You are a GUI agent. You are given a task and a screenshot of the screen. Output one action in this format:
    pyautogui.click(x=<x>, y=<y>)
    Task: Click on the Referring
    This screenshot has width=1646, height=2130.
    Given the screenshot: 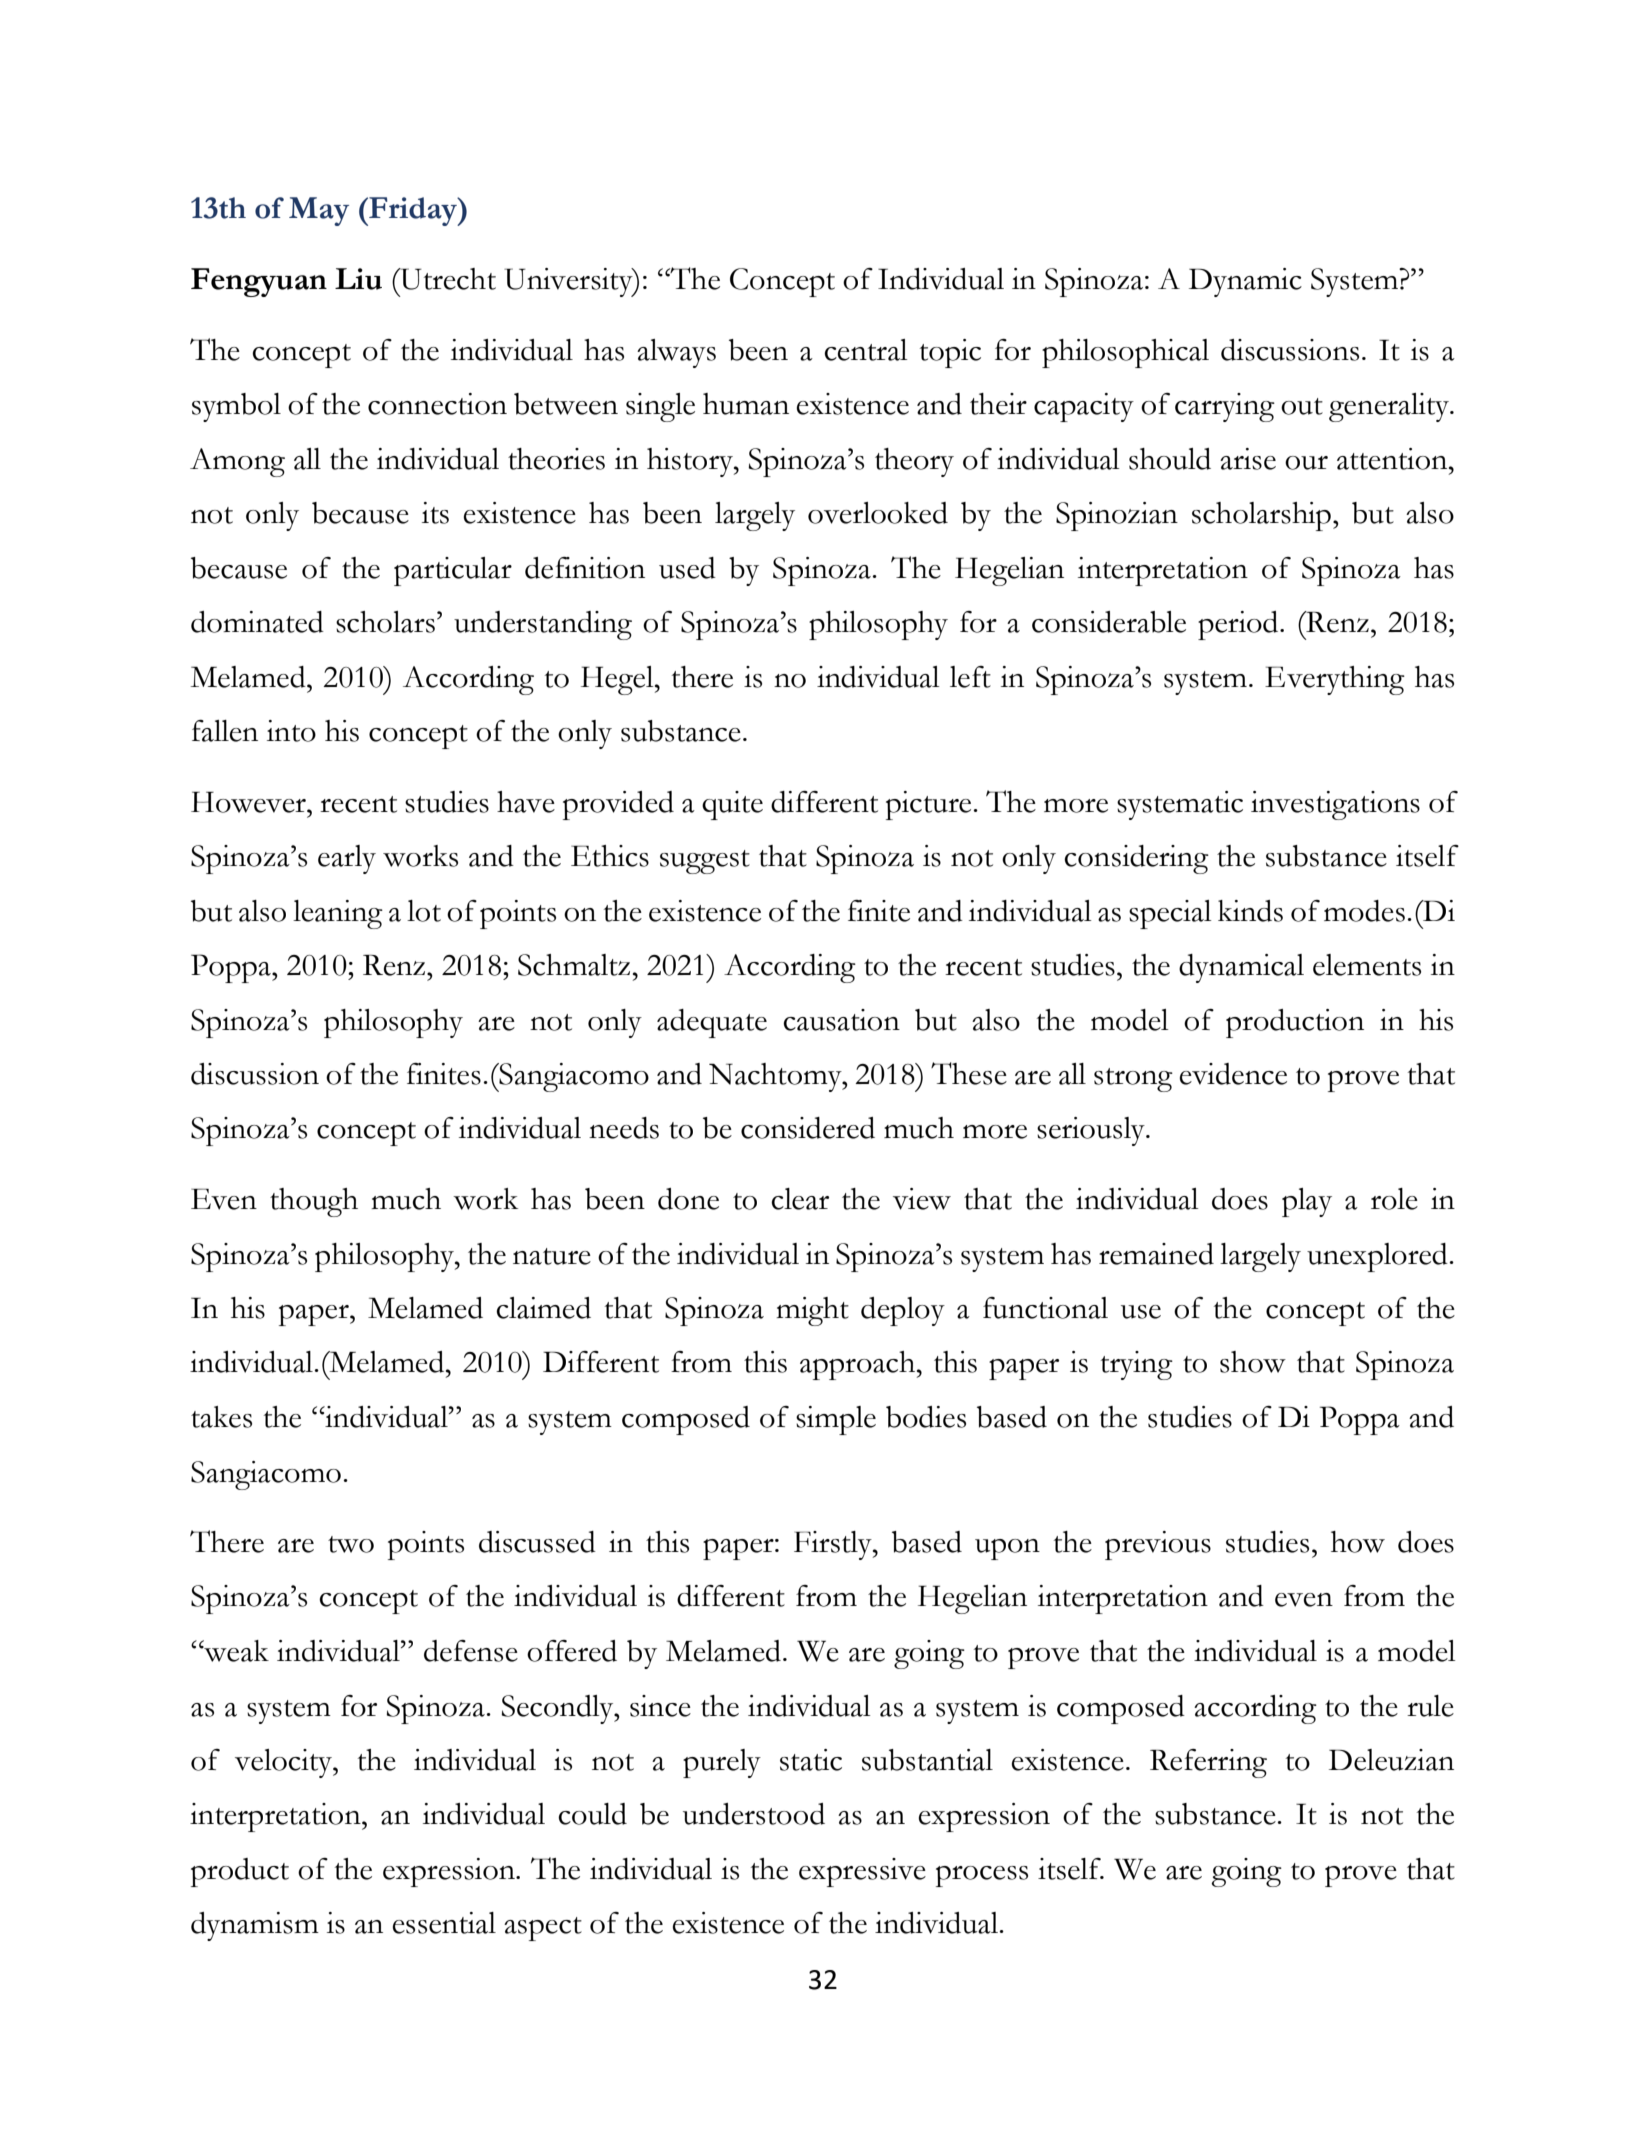 What is the action you would take?
    pyautogui.click(x=1208, y=1763)
